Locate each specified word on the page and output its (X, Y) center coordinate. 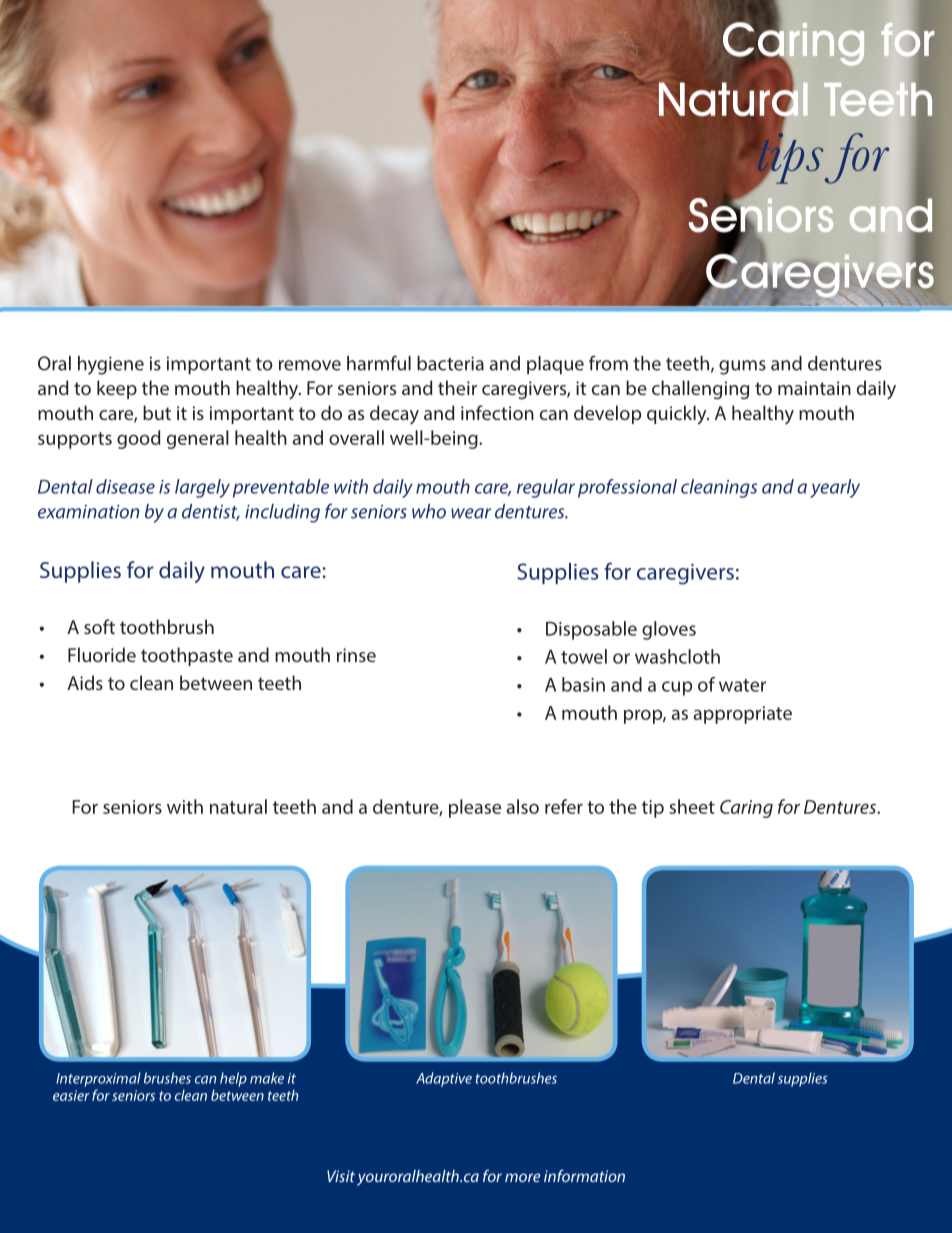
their (457, 387)
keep (117, 389)
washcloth (677, 656)
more (522, 1177)
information (584, 1175)
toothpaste (187, 656)
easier (71, 1095)
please (475, 808)
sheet (692, 806)
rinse (356, 655)
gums (742, 367)
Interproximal (98, 1079)
